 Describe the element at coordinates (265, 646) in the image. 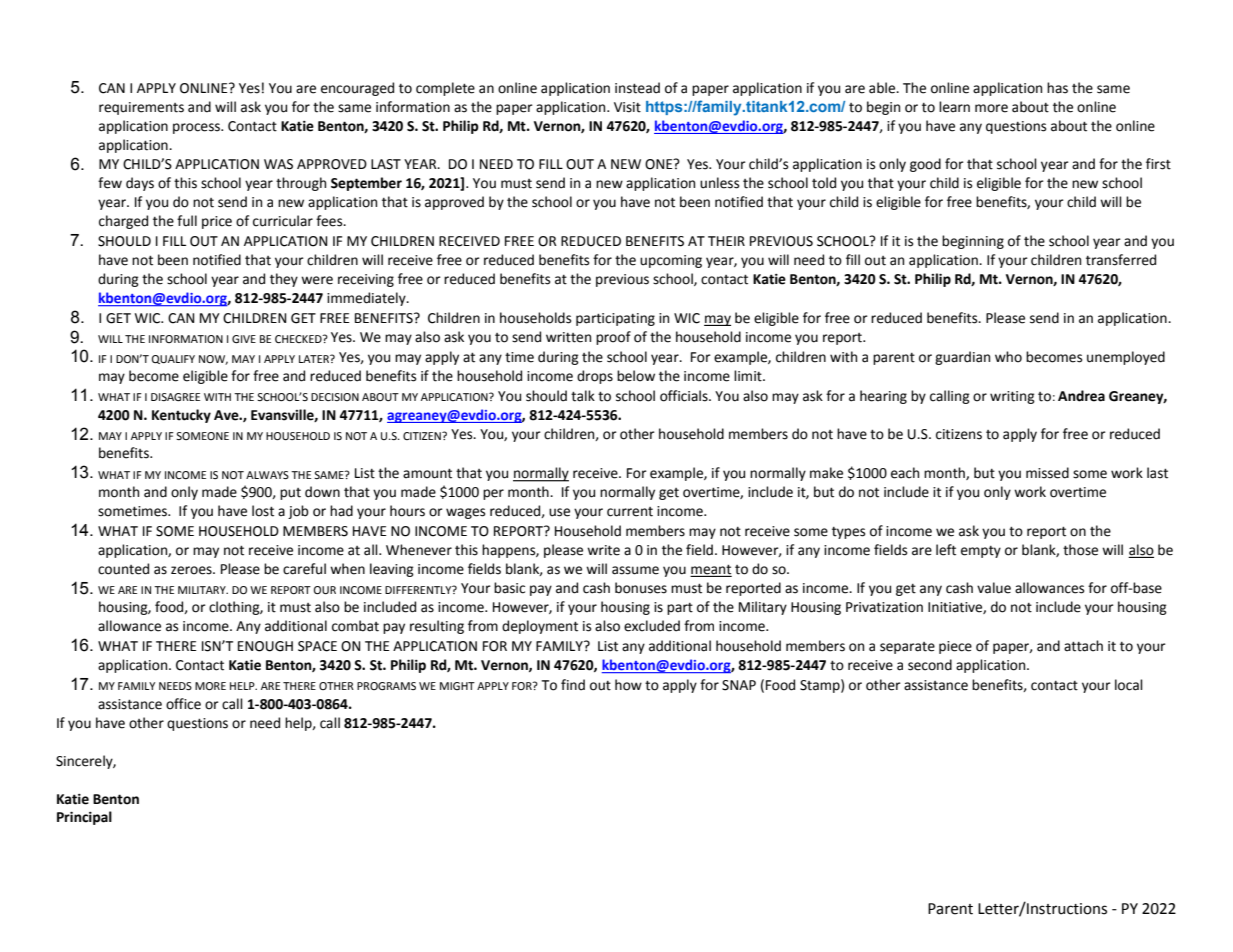

I see `ENOUGH` at that location.
